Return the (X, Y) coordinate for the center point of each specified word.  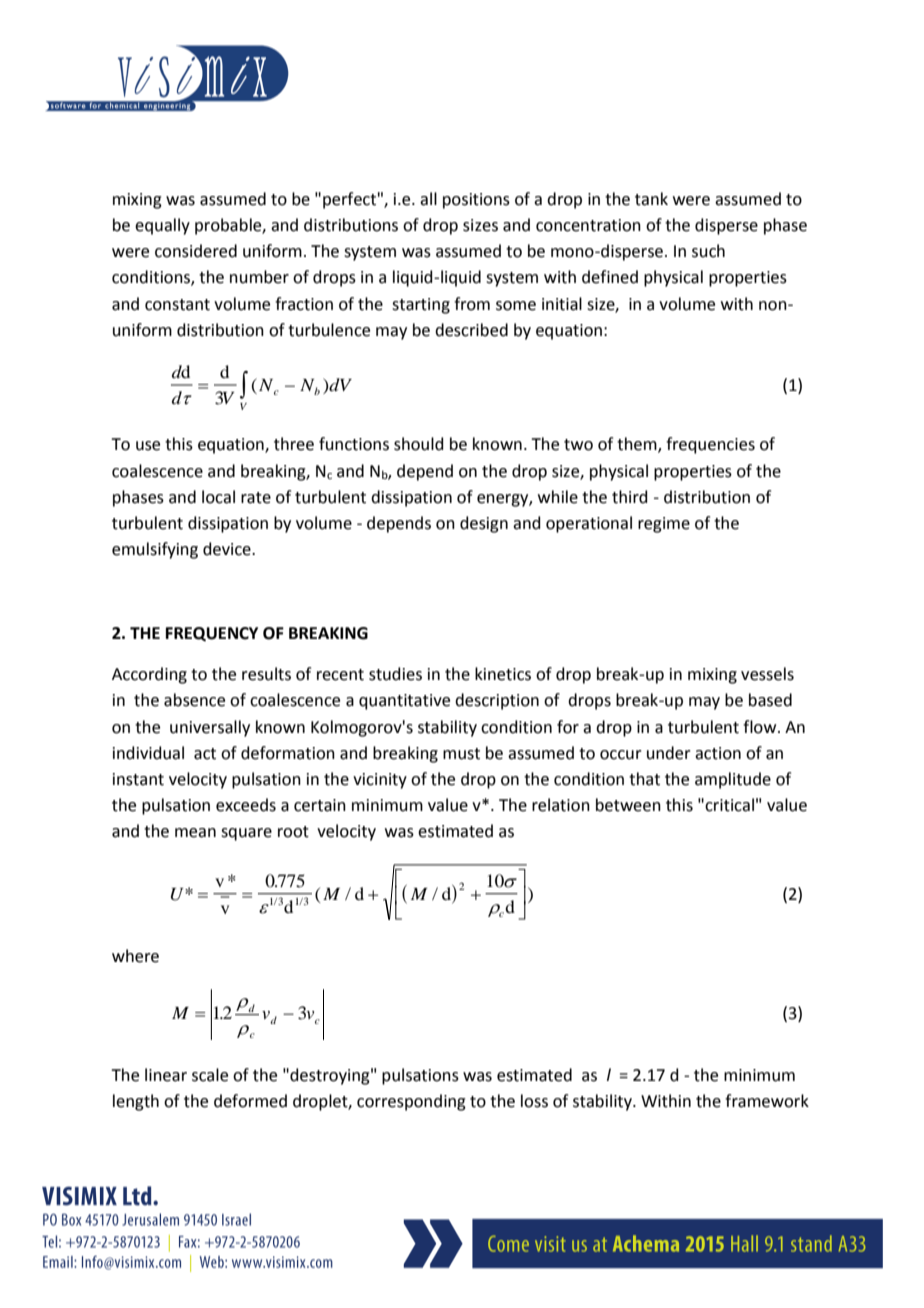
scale (210, 1075)
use (148, 446)
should (419, 444)
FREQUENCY (212, 634)
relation (561, 805)
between (628, 805)
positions (476, 201)
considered (196, 251)
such (708, 251)
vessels (767, 674)
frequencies (710, 445)
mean (195, 833)
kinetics (503, 674)
